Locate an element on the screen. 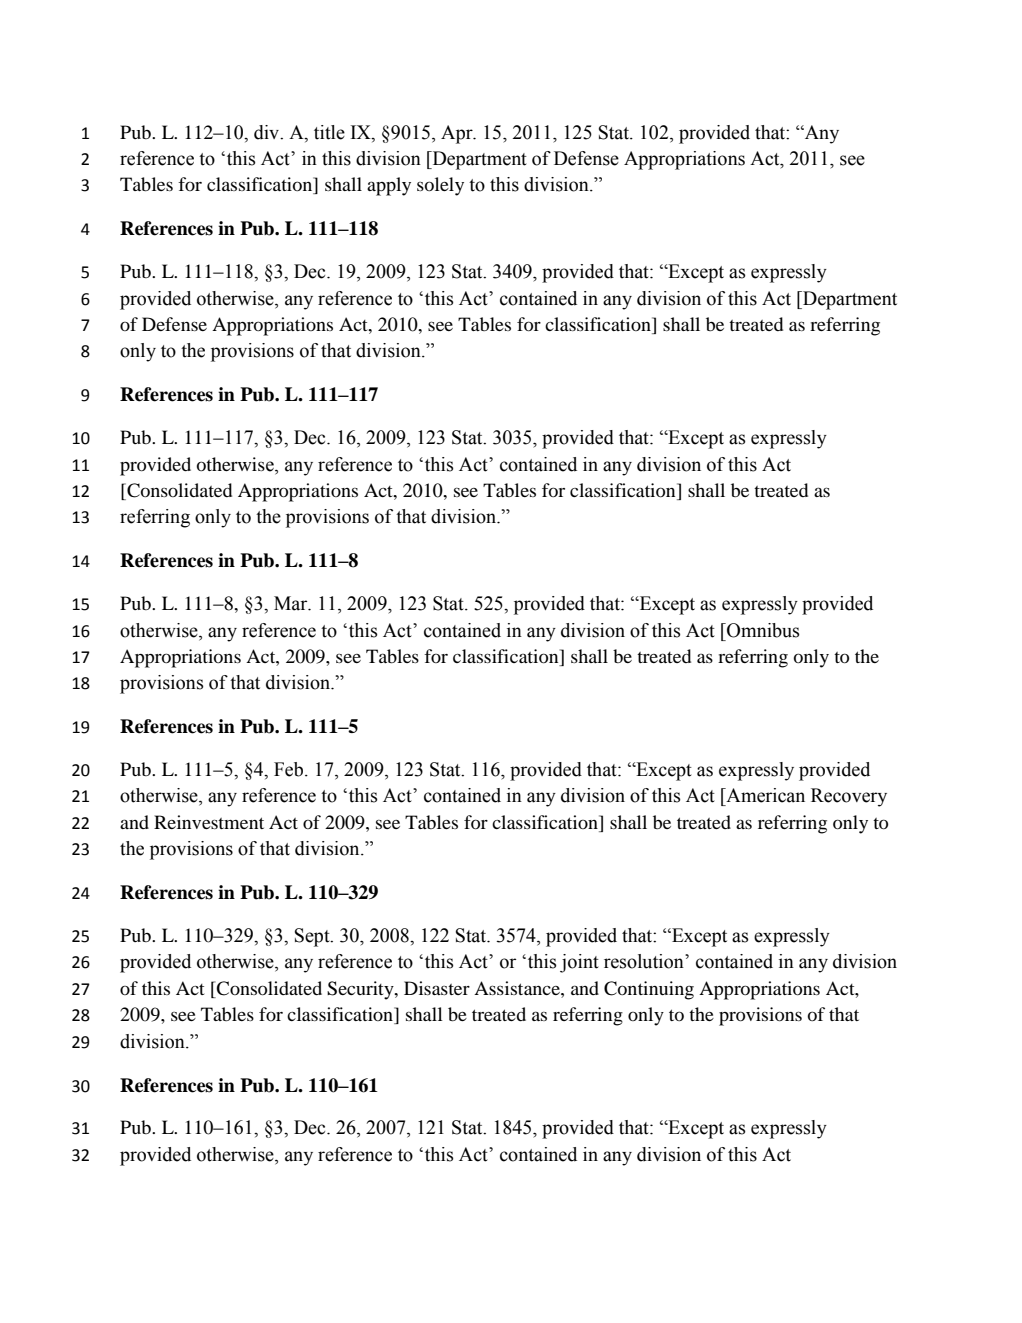 The width and height of the screenshot is (1022, 1323). Reinvestment is located at coordinates (209, 822).
